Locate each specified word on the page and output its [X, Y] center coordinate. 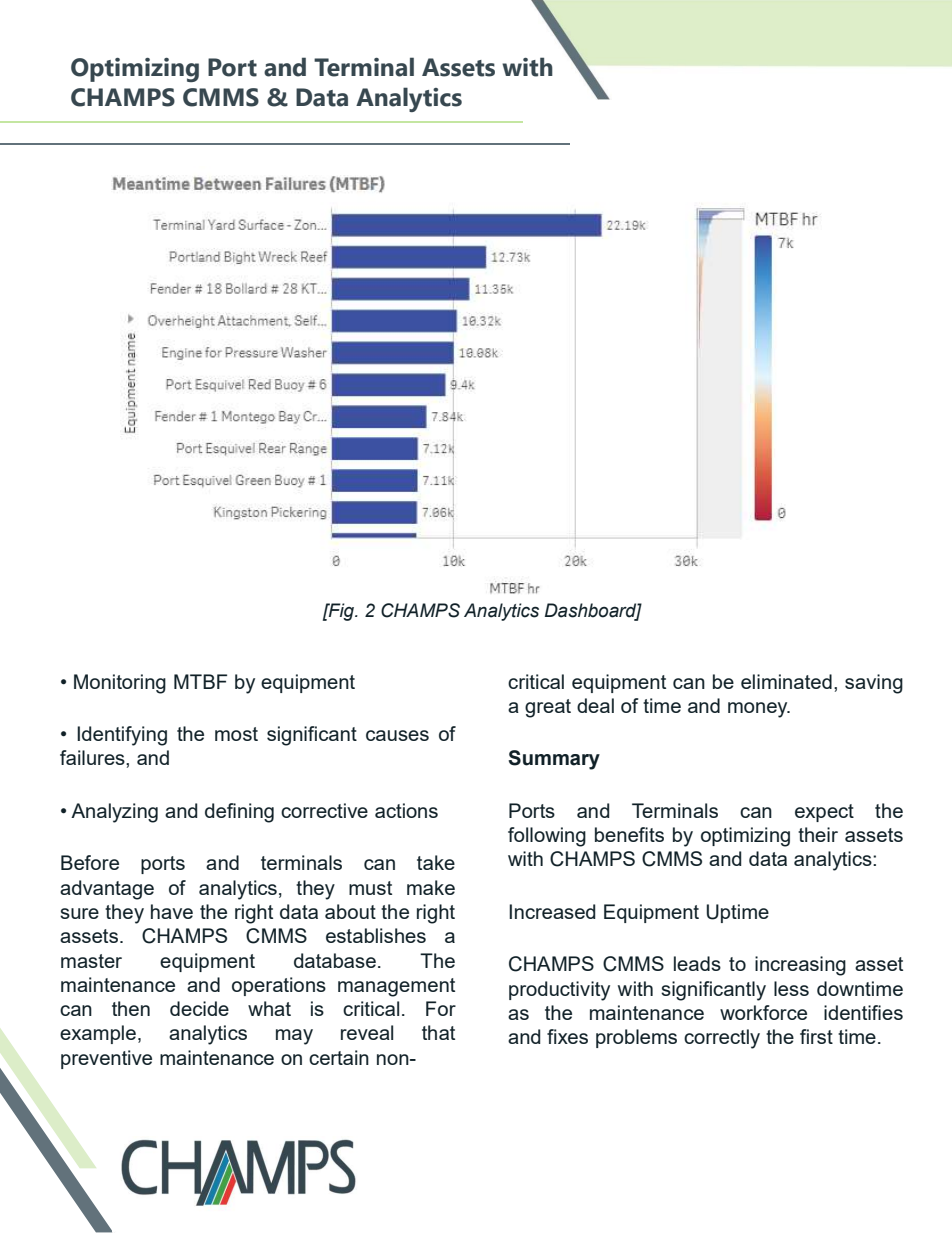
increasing [800, 966]
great [548, 708]
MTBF [200, 681]
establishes [376, 935]
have [172, 911]
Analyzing [114, 813]
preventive [106, 1059]
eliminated [786, 681]
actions [406, 810]
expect [824, 813]
